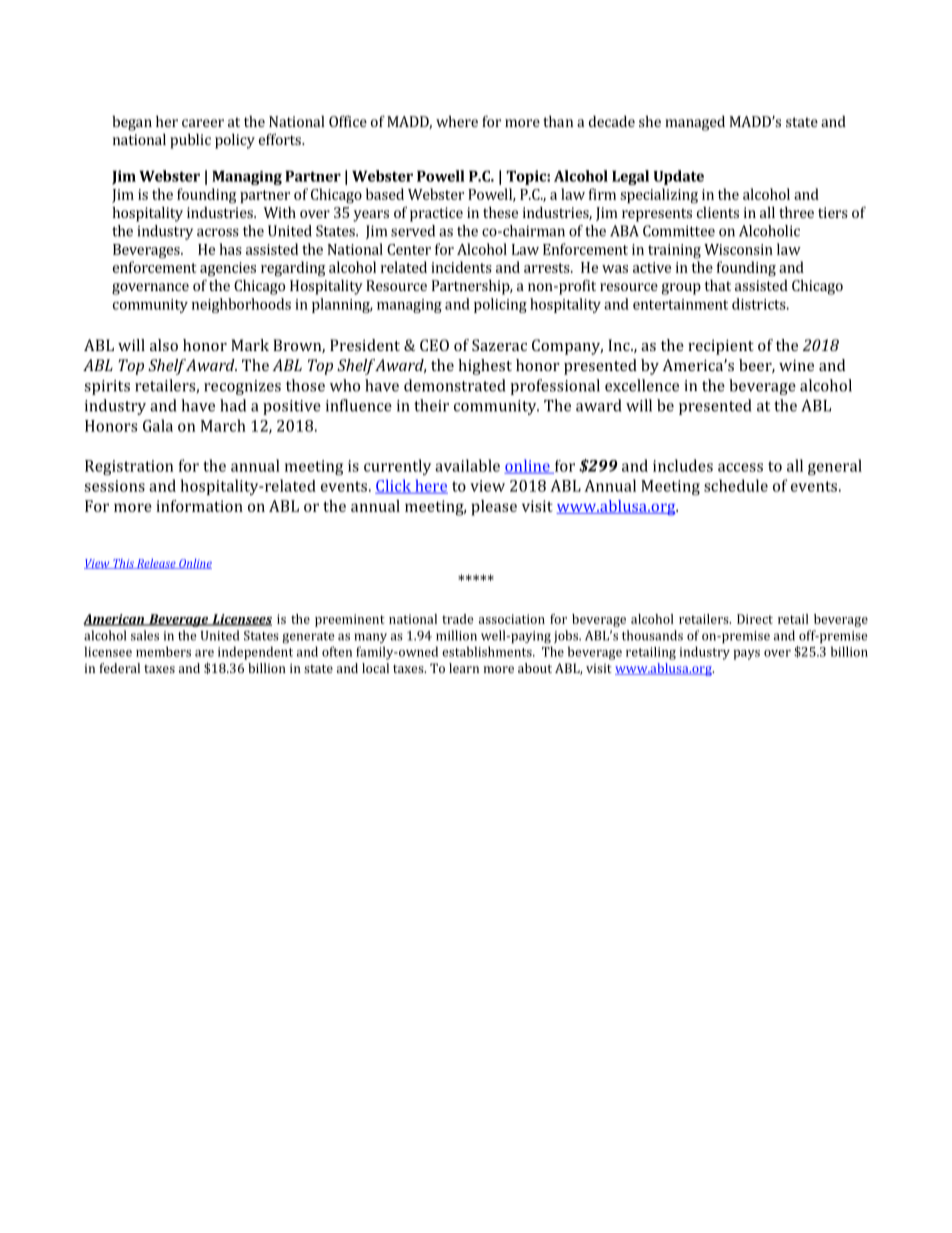 The image size is (952, 1233). I want to click on managed, so click(695, 123).
